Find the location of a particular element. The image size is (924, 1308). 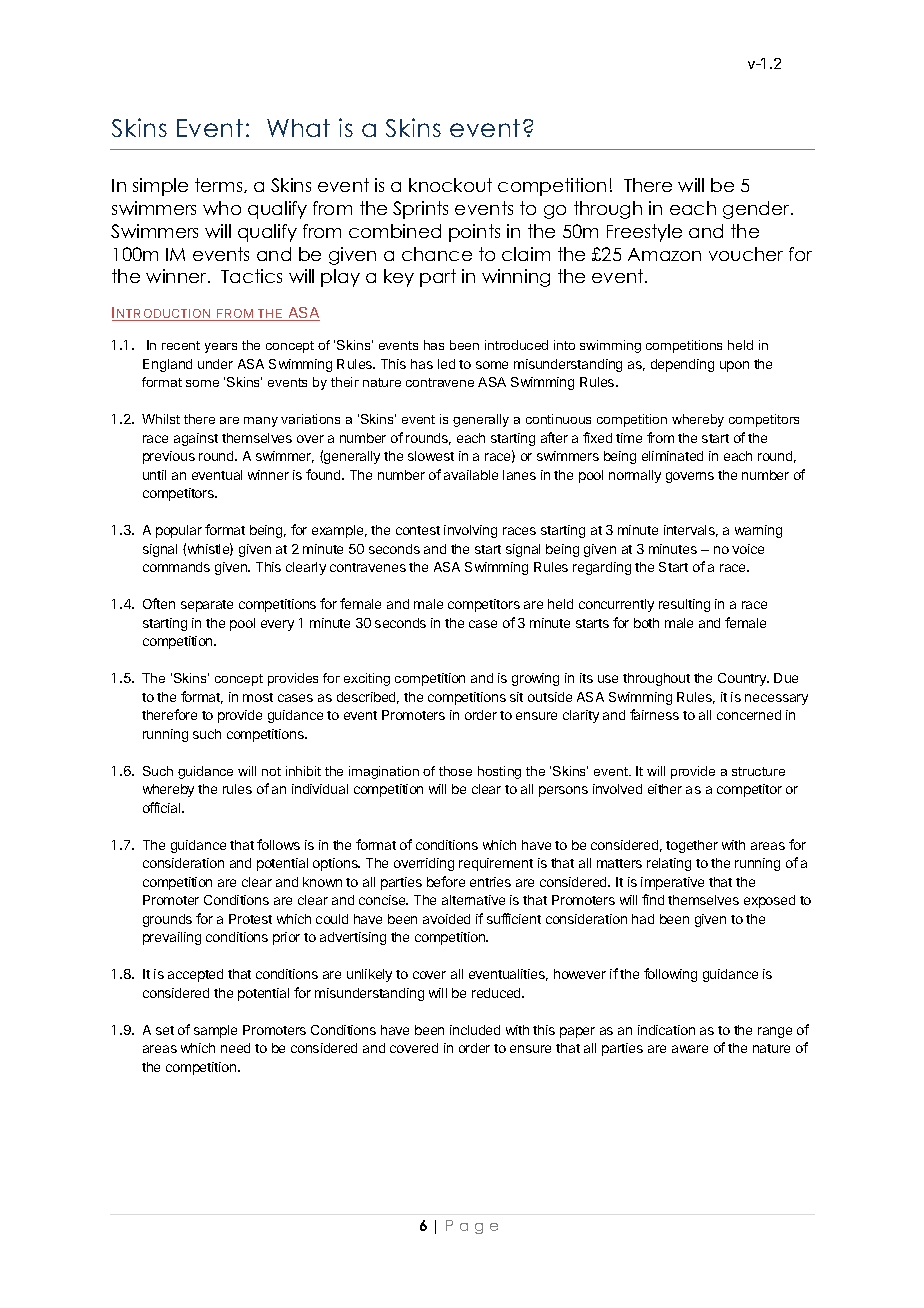

terms is located at coordinates (220, 185).
